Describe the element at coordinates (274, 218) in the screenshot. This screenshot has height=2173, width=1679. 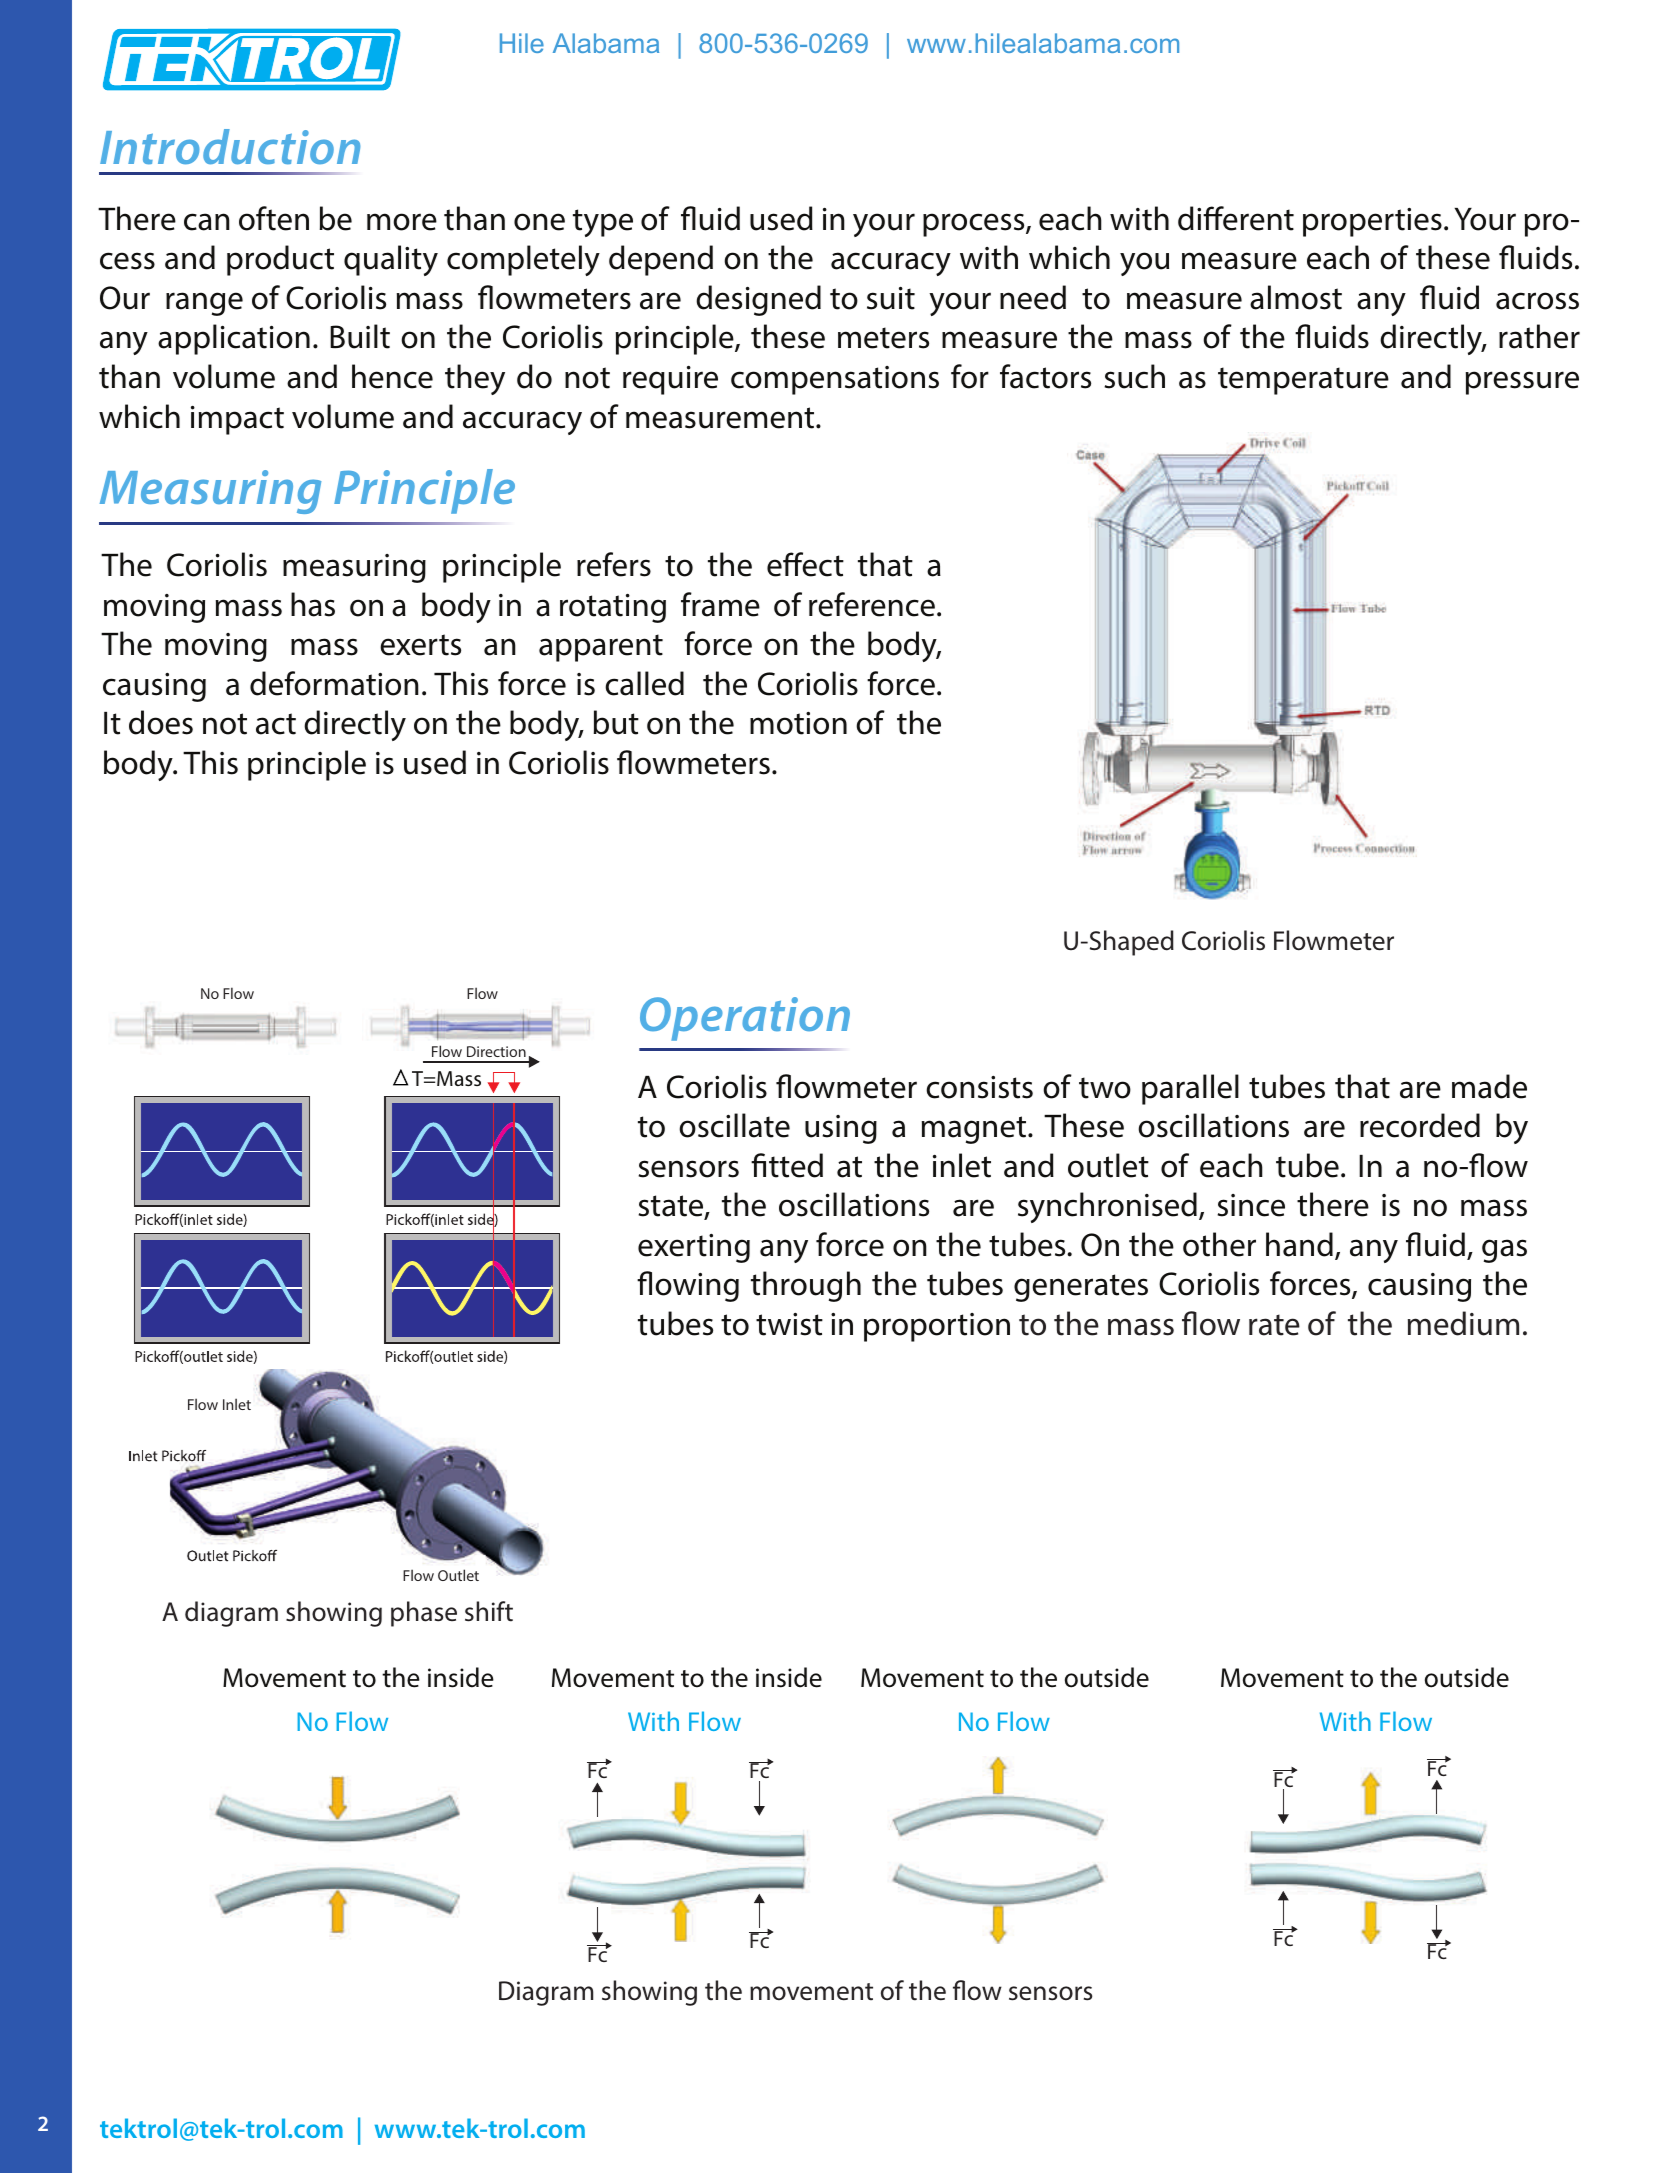
I see `often` at that location.
